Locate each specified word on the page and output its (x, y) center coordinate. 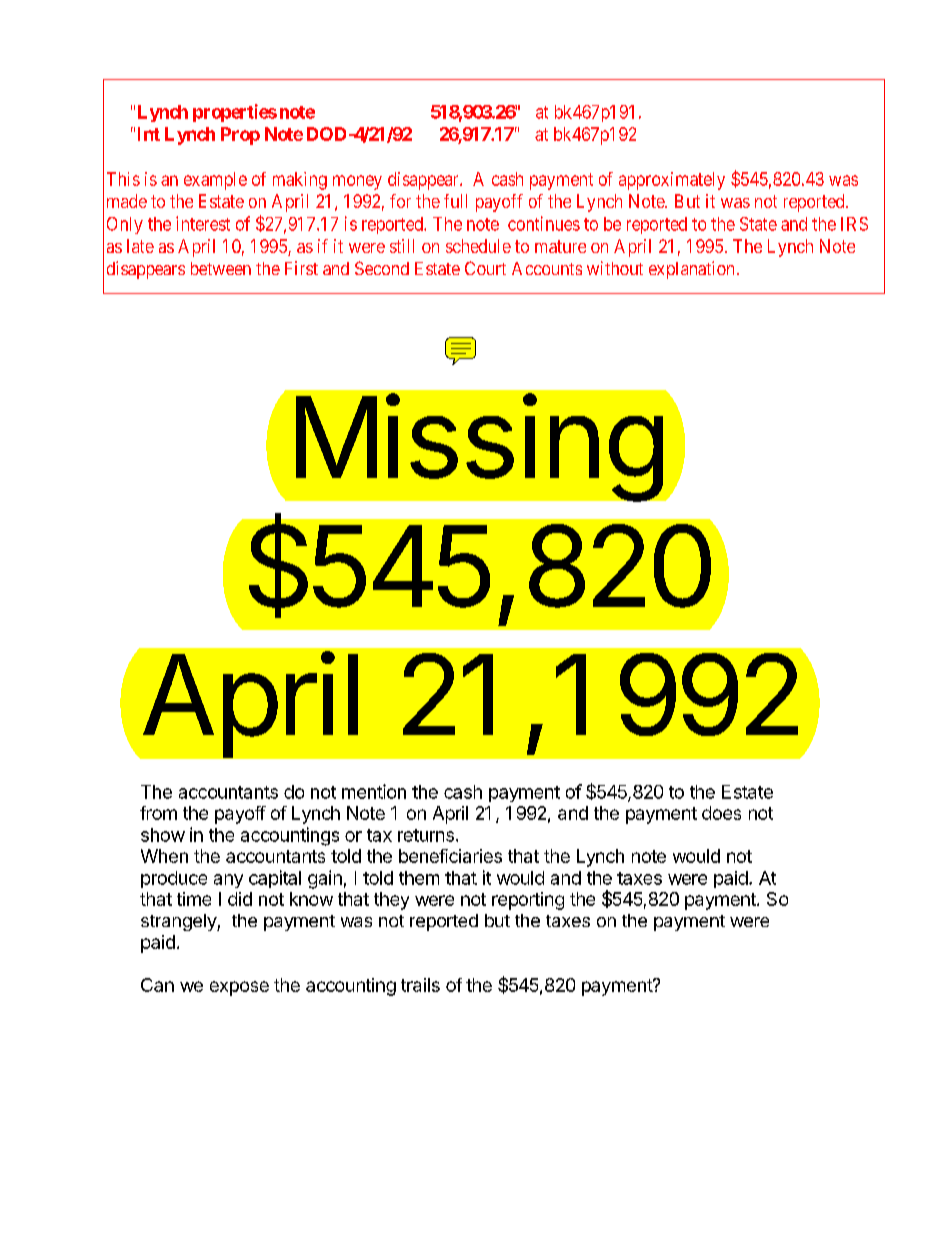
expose (239, 988)
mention (374, 791)
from (158, 813)
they (391, 901)
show (163, 835)
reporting (528, 901)
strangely (179, 922)
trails (420, 985)
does (721, 813)
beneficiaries (450, 856)
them (419, 878)
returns (426, 835)
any (228, 881)
